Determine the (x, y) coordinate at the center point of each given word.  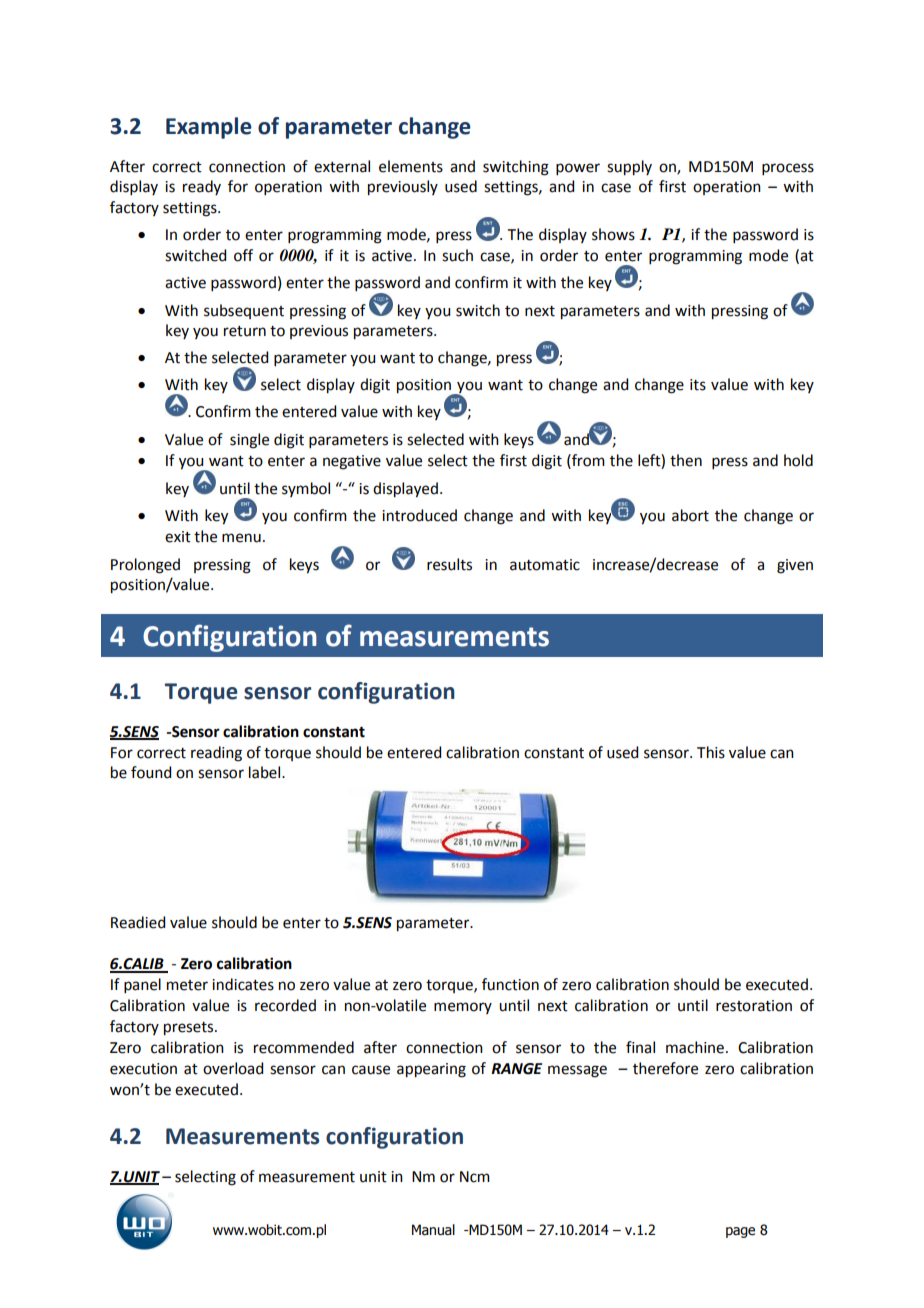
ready (202, 187)
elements (411, 166)
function (510, 984)
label (266, 772)
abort (690, 515)
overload (233, 1068)
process (788, 169)
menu (241, 538)
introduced (419, 515)
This (711, 752)
